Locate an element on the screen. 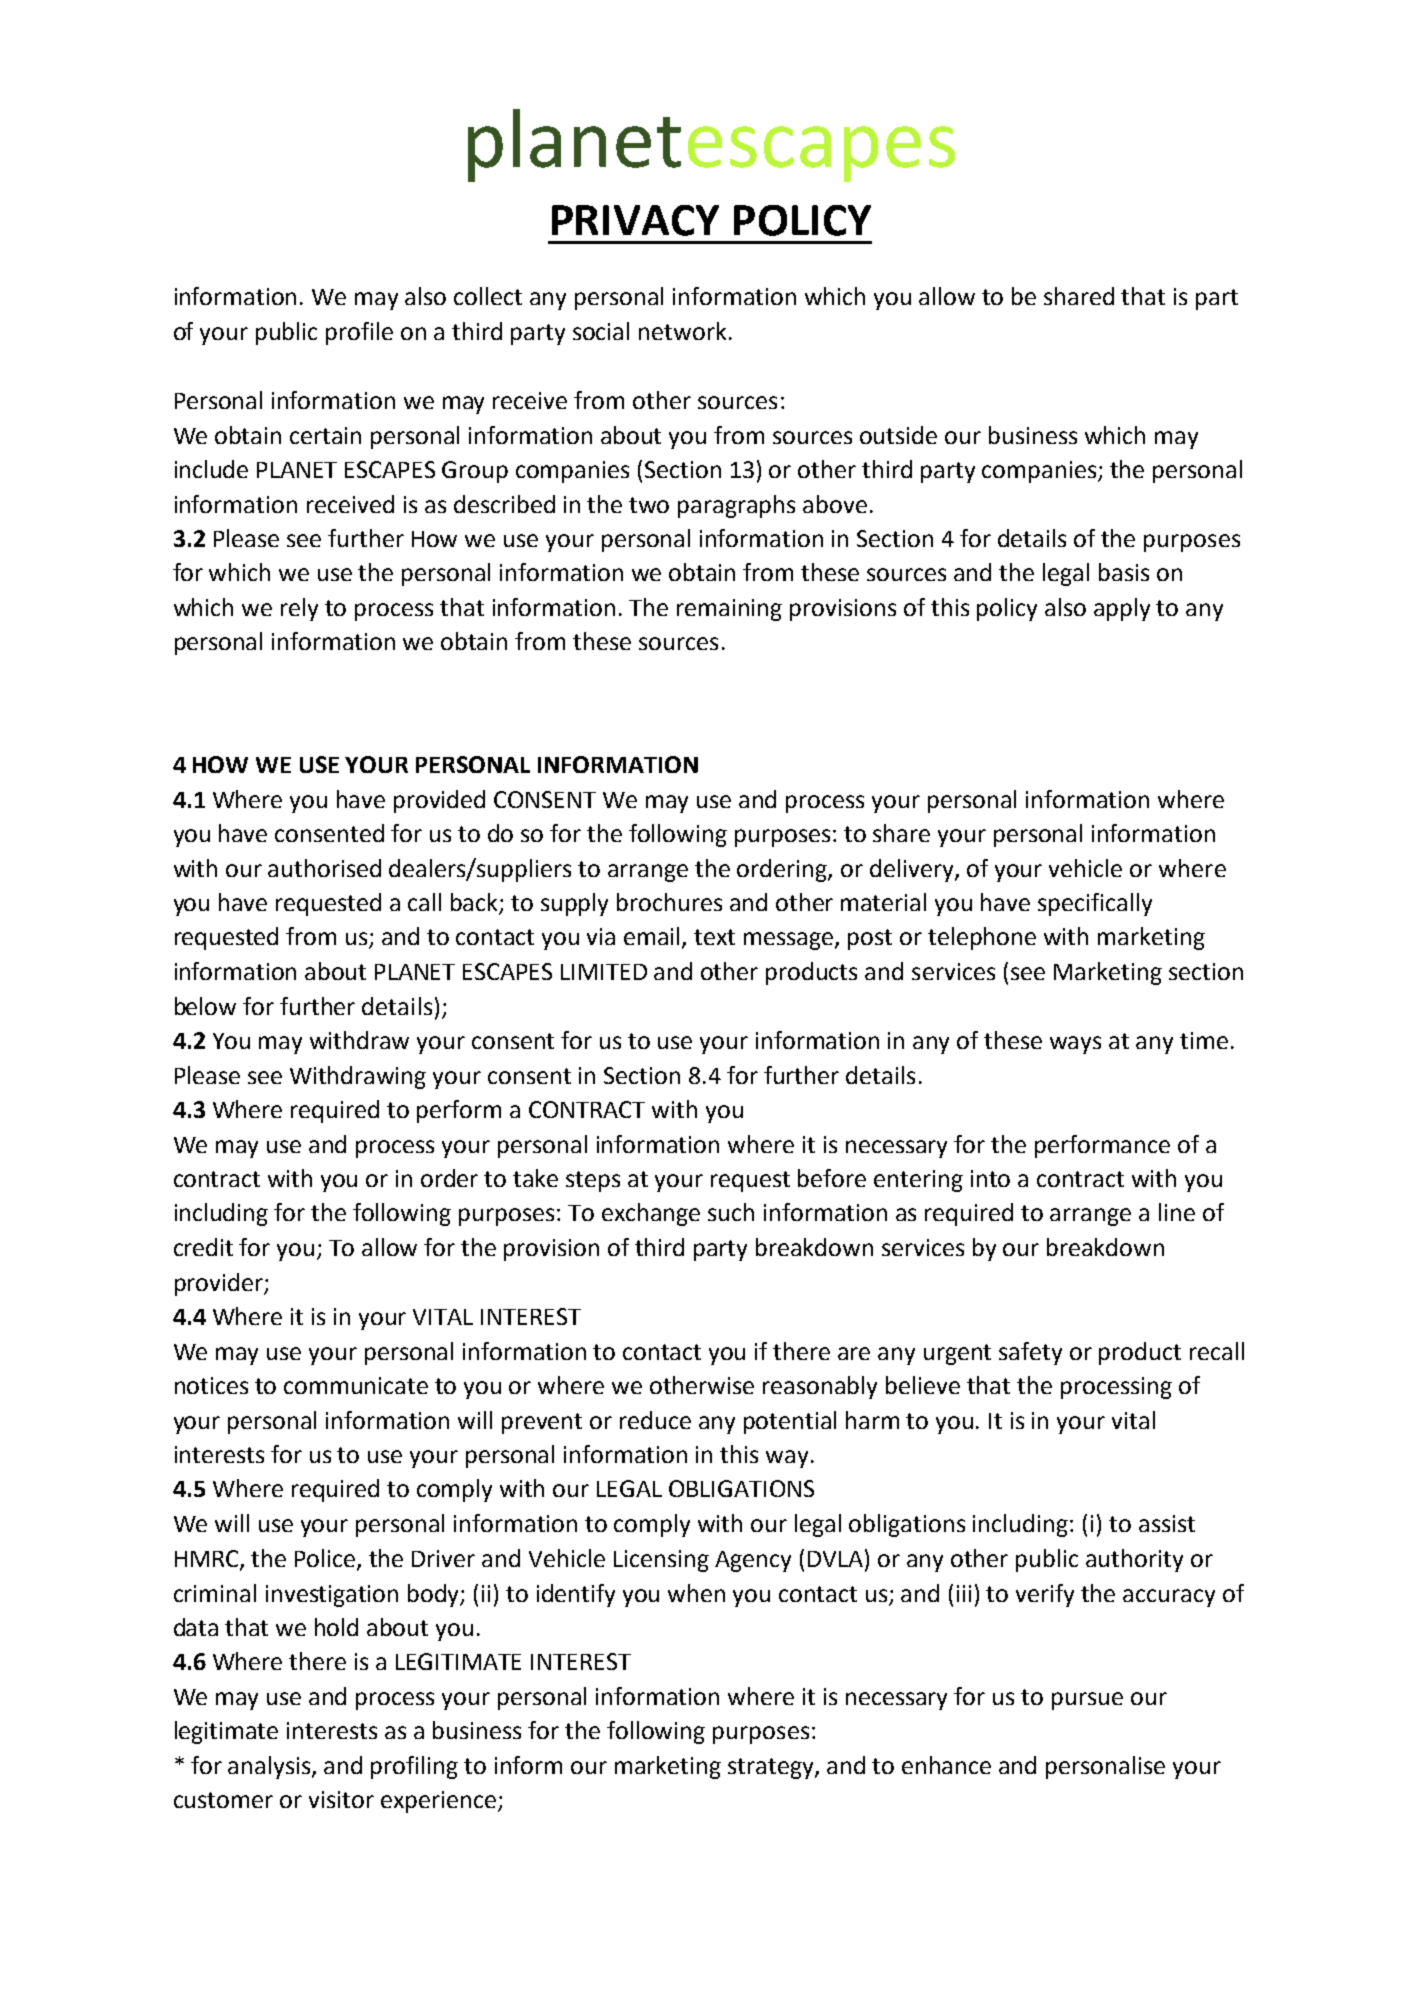 This screenshot has width=1418, height=2005. pursue is located at coordinates (1087, 1701).
